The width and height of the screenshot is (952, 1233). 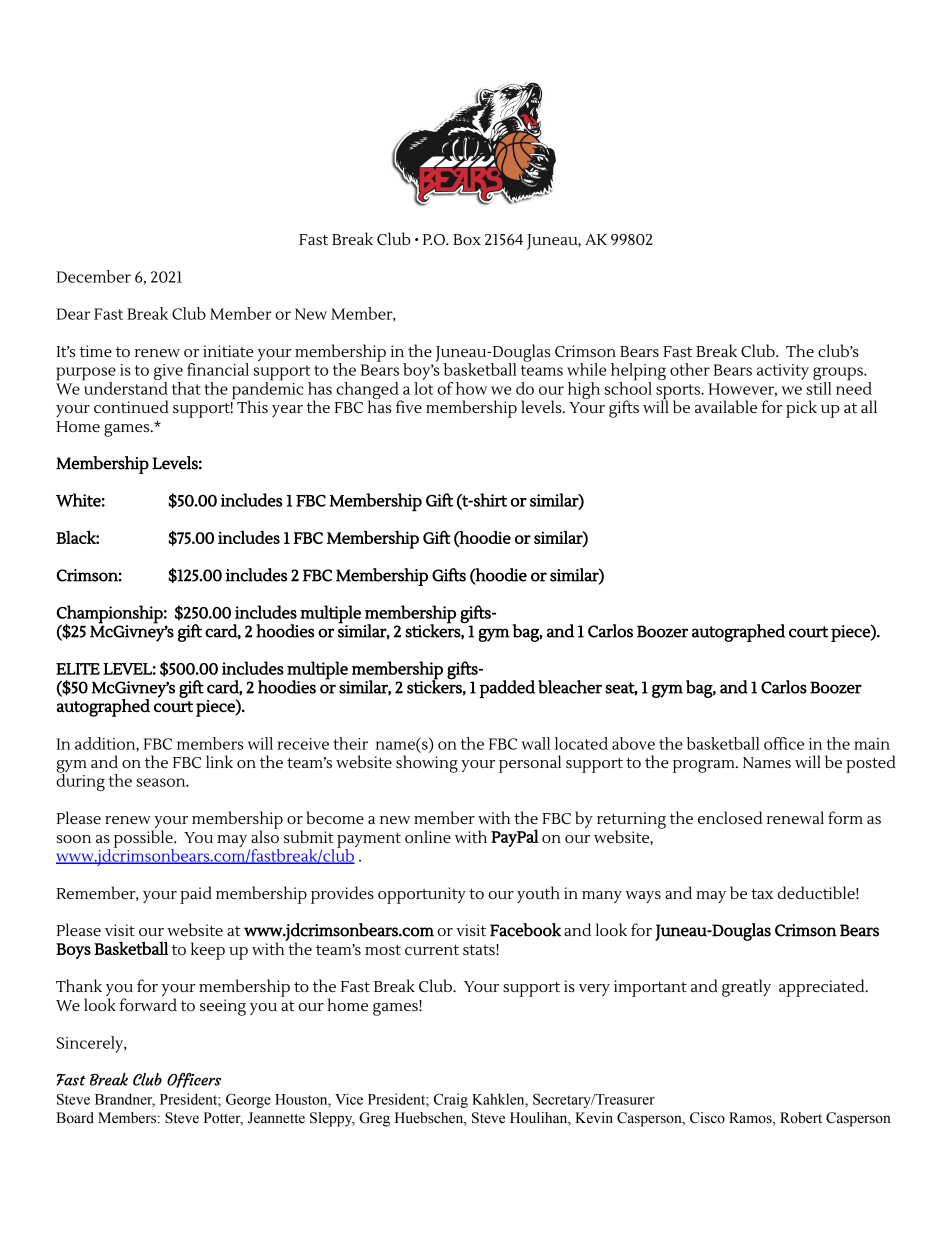 What do you see at coordinates (409, 406) in the screenshot?
I see `five` at bounding box center [409, 406].
